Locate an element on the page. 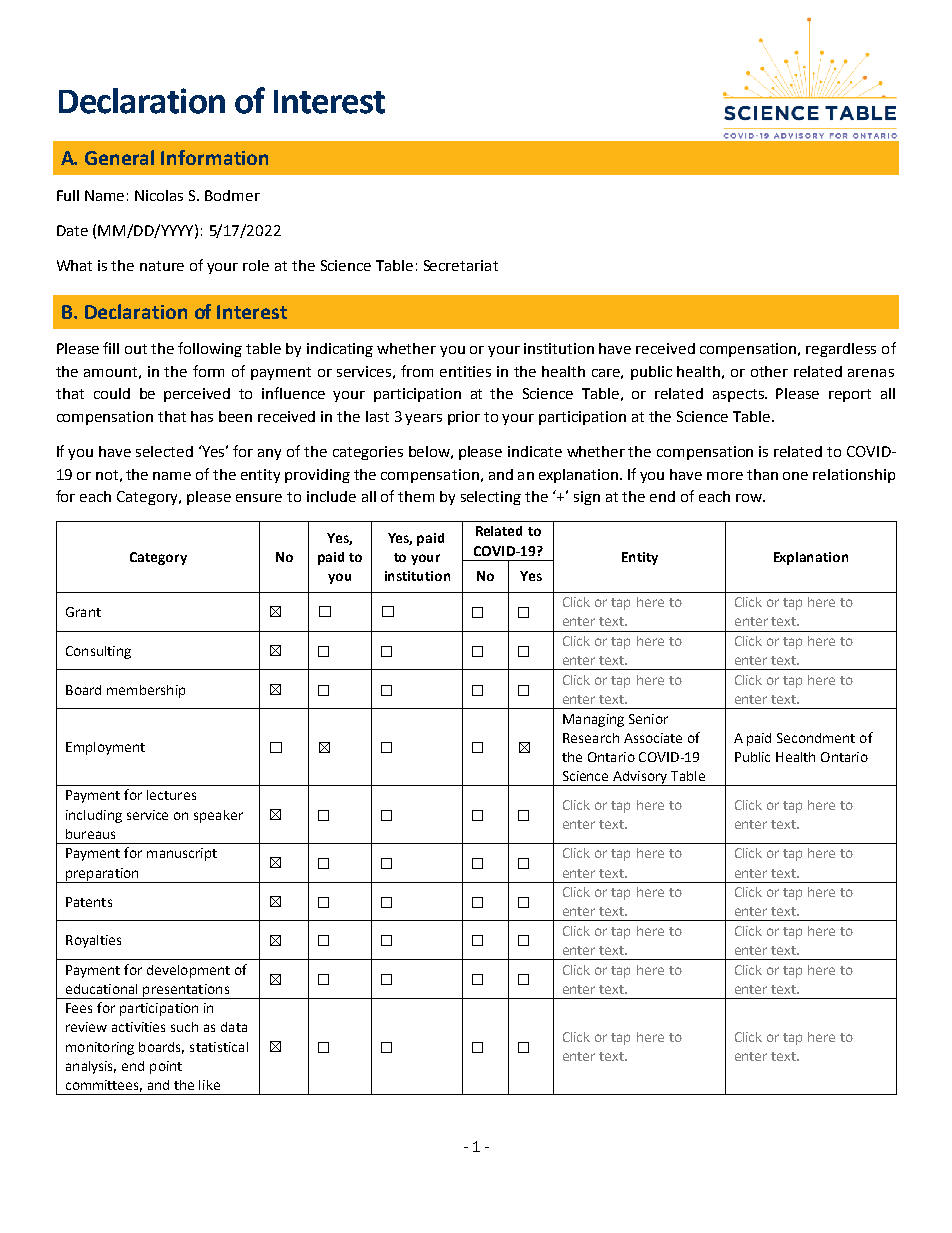 The width and height of the page is (952, 1233). Nicolas is located at coordinates (159, 195).
